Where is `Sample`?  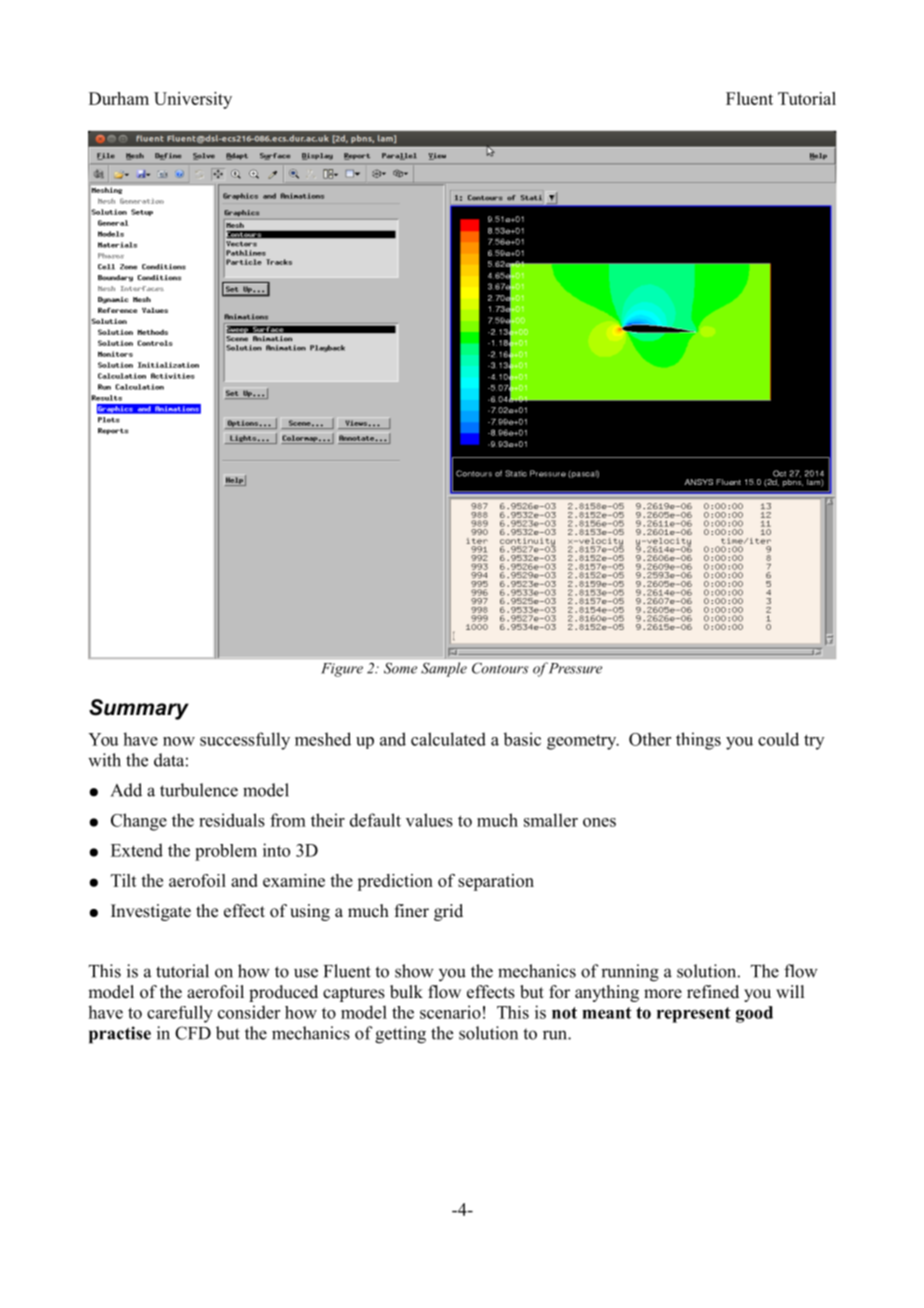 Sample is located at coordinates (444, 669).
